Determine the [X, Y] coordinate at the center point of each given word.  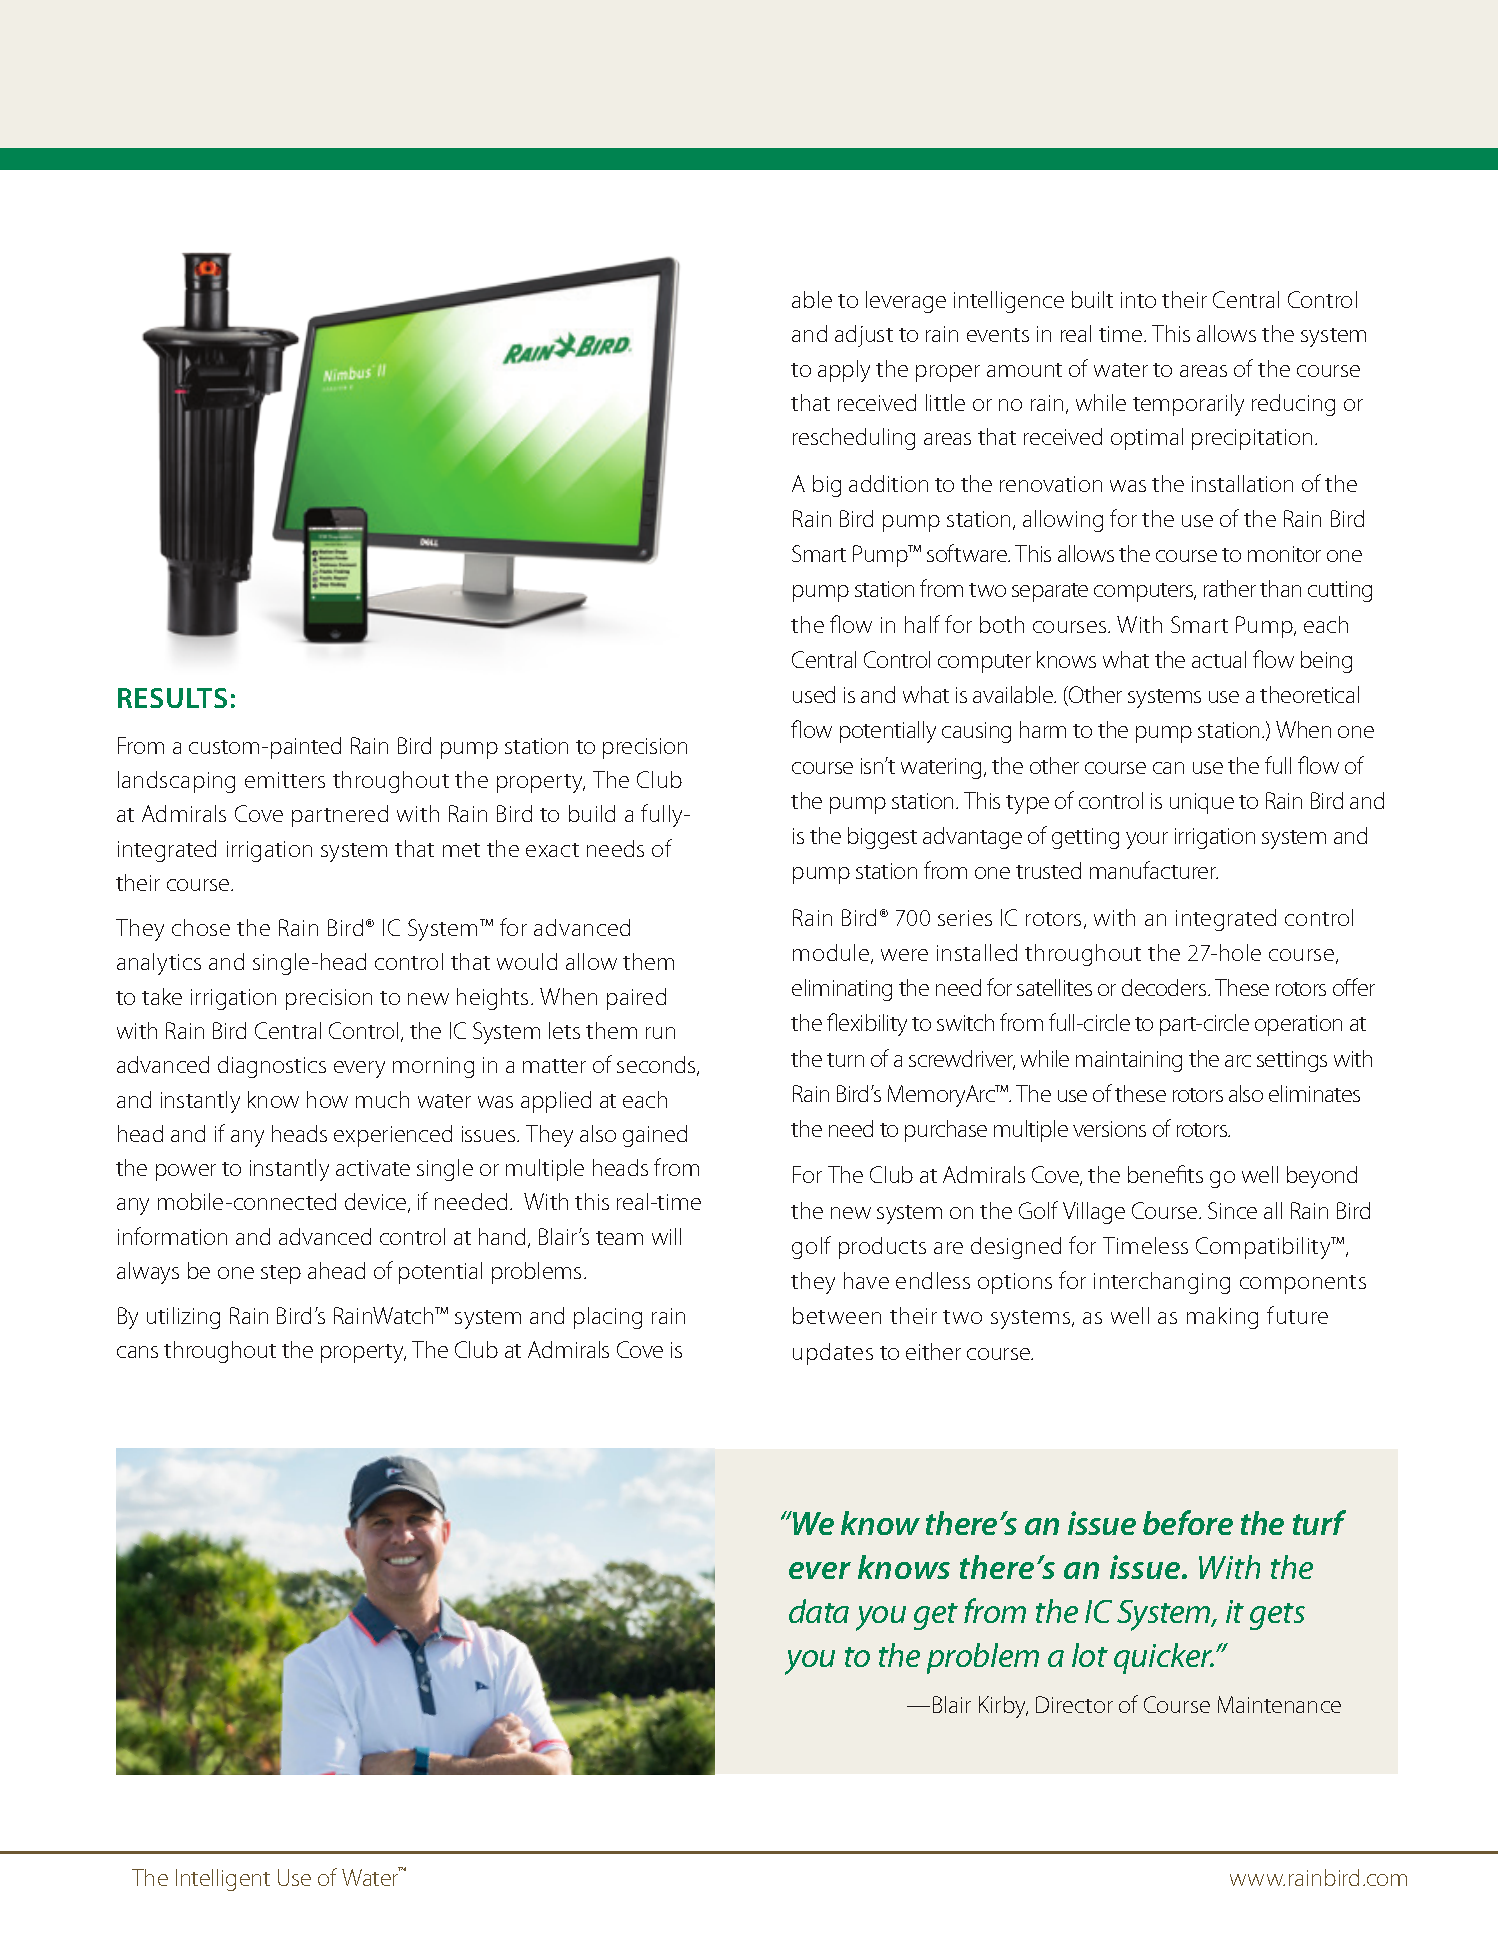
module [832, 954]
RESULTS [172, 698]
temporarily [1188, 405]
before [1188, 1522]
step [281, 1274]
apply [844, 371]
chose [201, 927]
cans [137, 1352]
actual [1219, 659]
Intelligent [223, 1880]
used [814, 694]
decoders [1165, 987]
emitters [285, 780]
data [819, 1611]
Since [1232, 1210]
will [666, 1236]
